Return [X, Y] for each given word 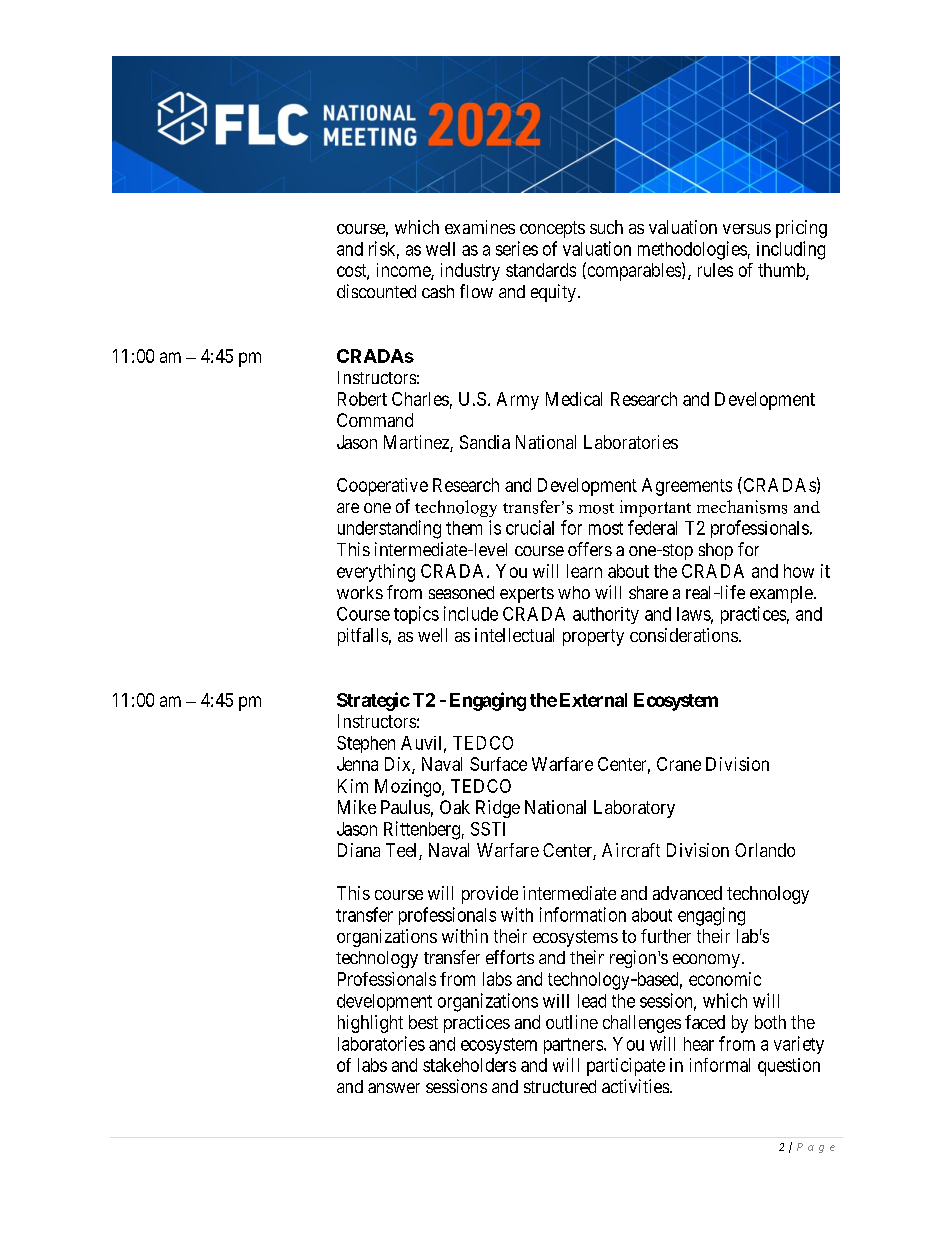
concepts [552, 229]
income [404, 271]
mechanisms [742, 507]
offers [590, 549]
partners [573, 1046]
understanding [389, 529]
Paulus [405, 807]
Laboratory [634, 809]
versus [747, 229]
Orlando [765, 850]
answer [394, 1088]
